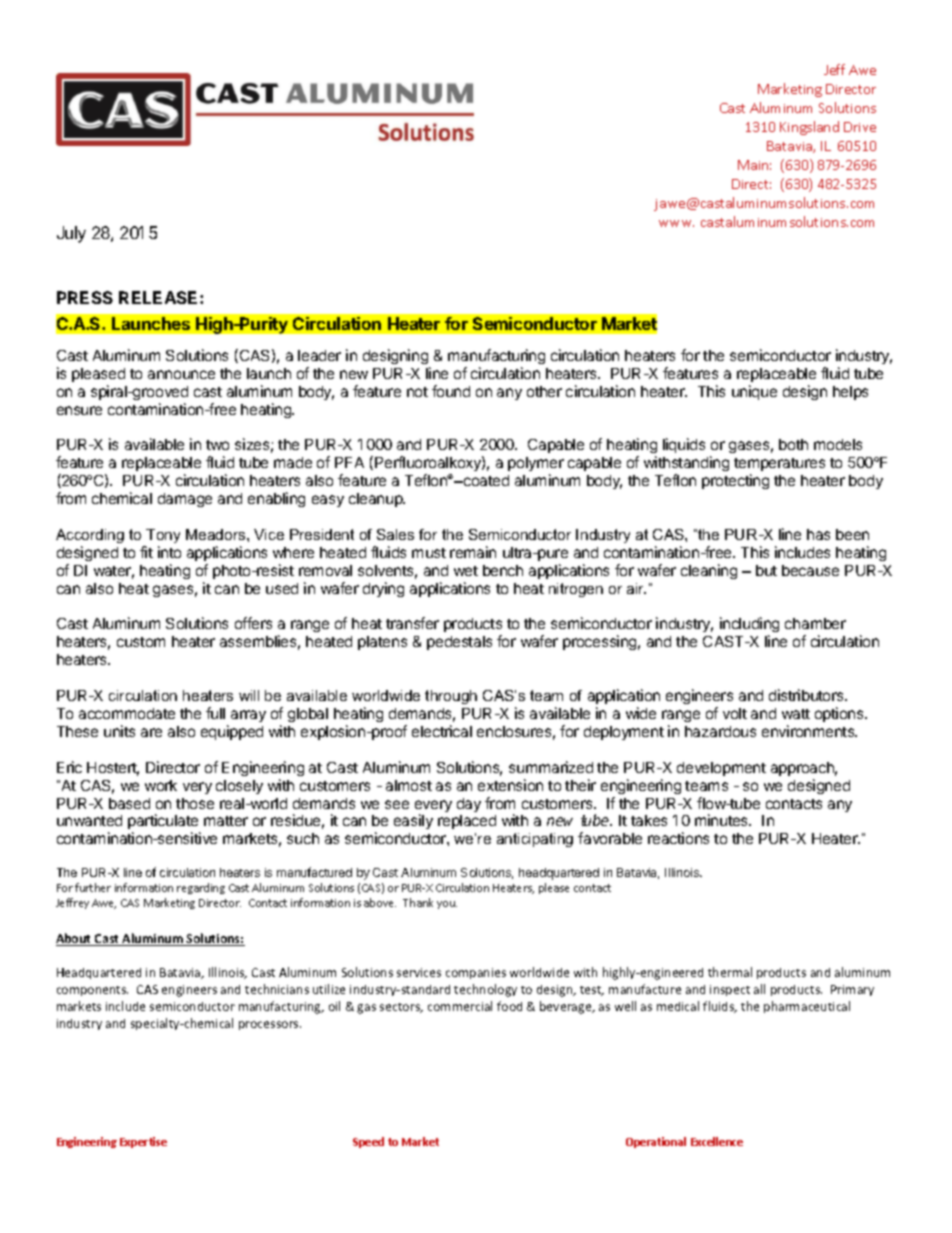 This screenshot has height=1233, width=952. What do you see at coordinates (143, 1142) in the screenshot?
I see `Expertise` at bounding box center [143, 1142].
